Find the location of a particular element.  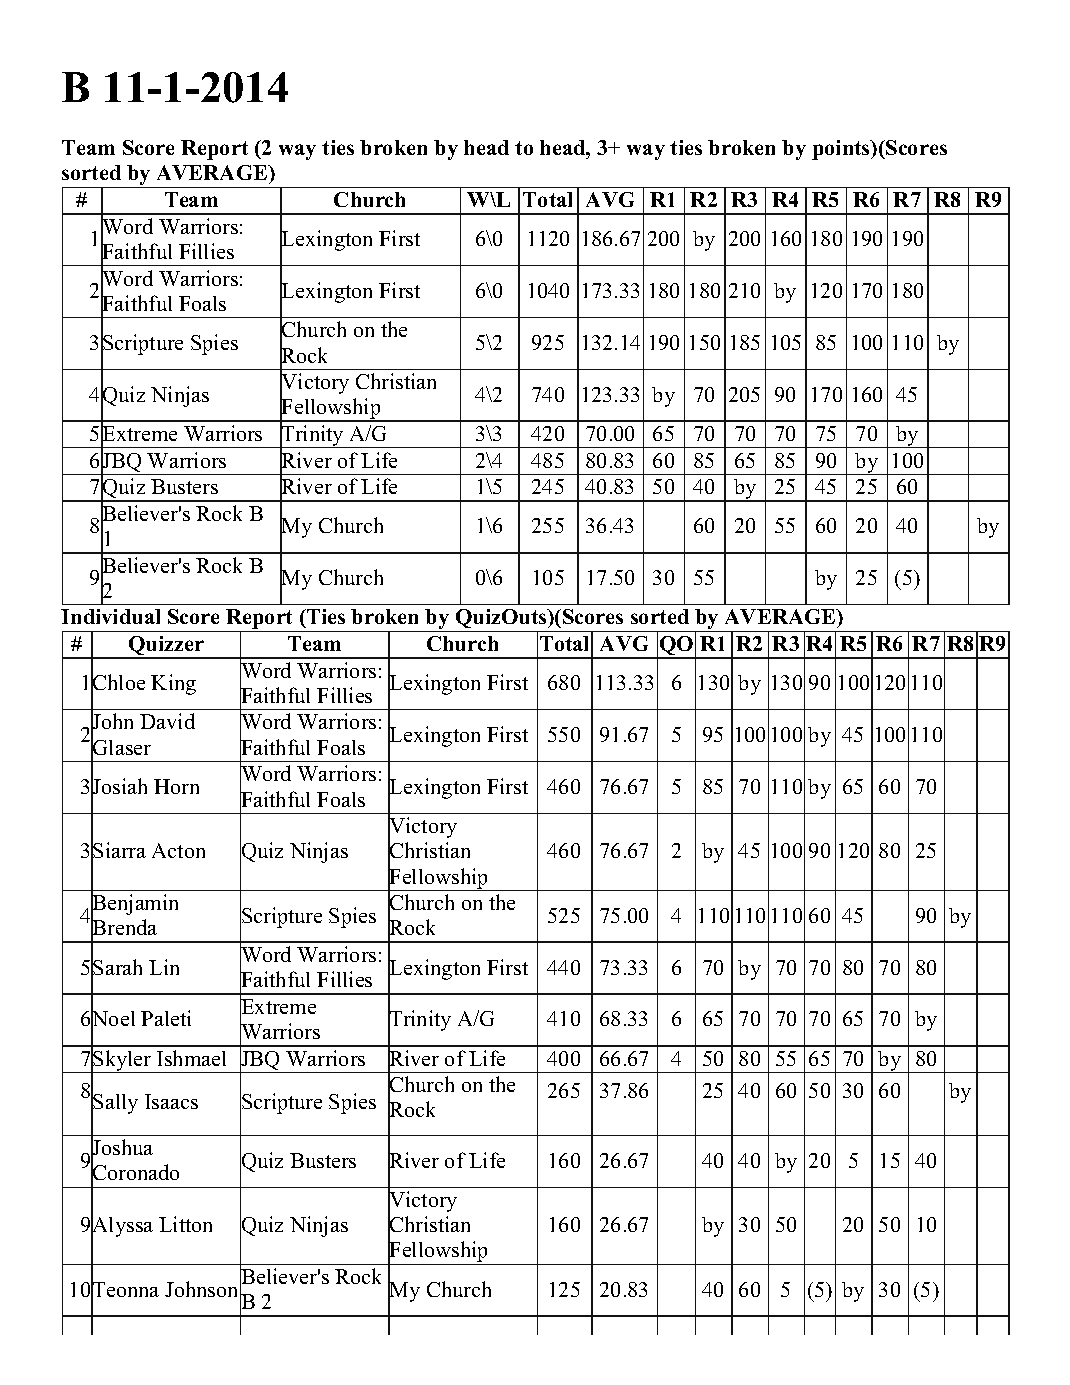

Individual is located at coordinates (110, 616).
